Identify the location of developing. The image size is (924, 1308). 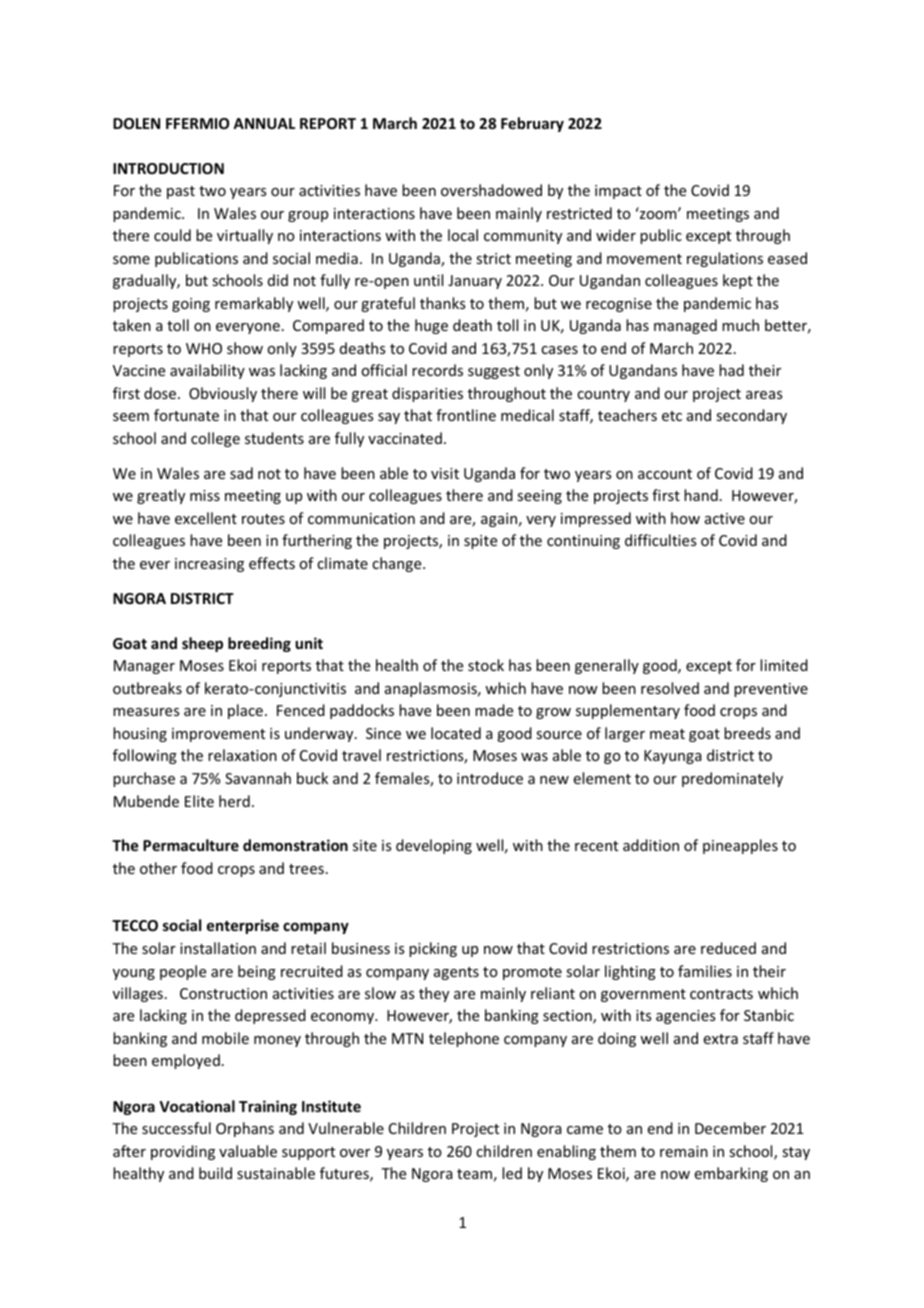
(434, 846).
